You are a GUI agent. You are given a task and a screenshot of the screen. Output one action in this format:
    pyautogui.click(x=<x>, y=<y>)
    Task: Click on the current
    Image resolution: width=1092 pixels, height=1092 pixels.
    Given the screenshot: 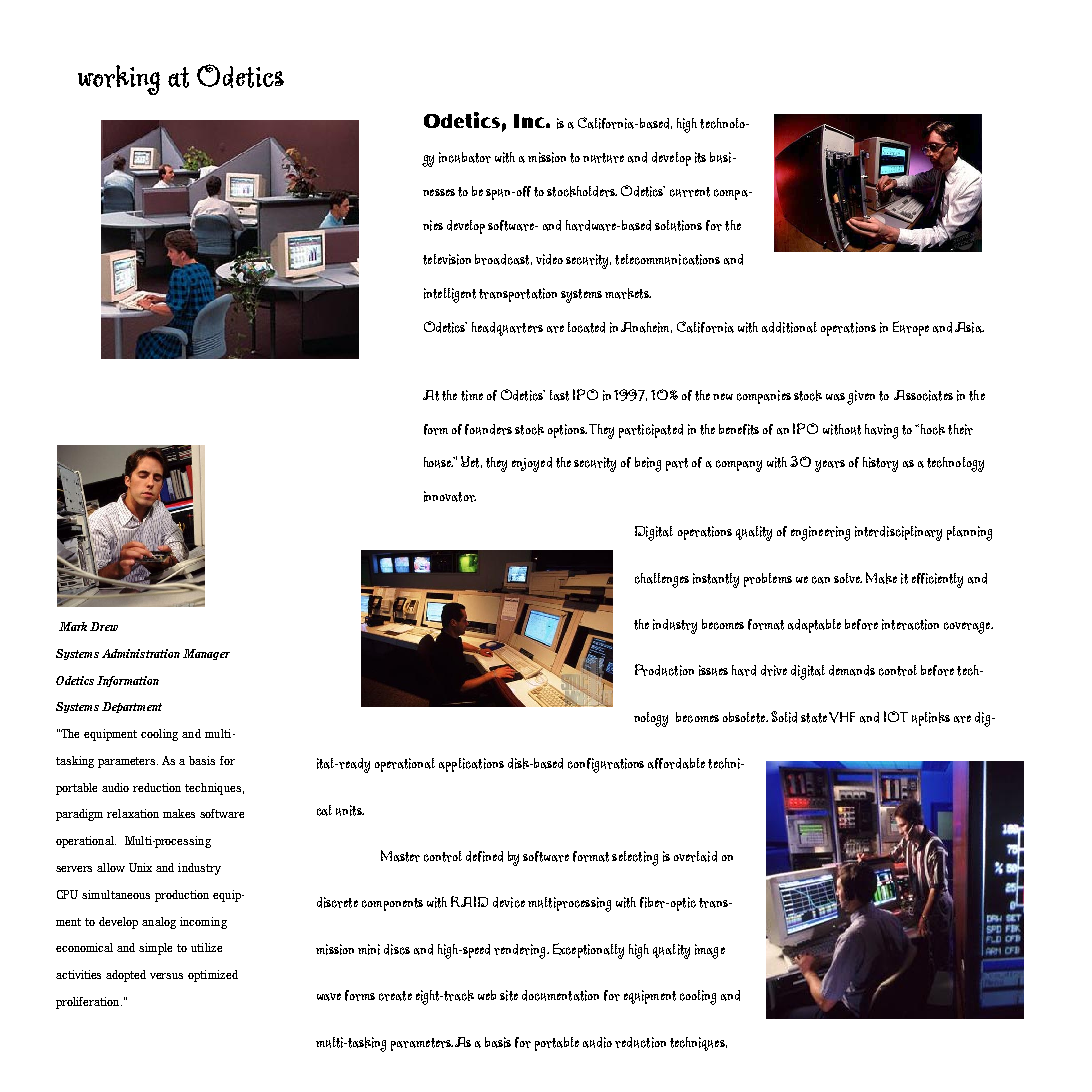 What is the action you would take?
    pyautogui.click(x=690, y=192)
